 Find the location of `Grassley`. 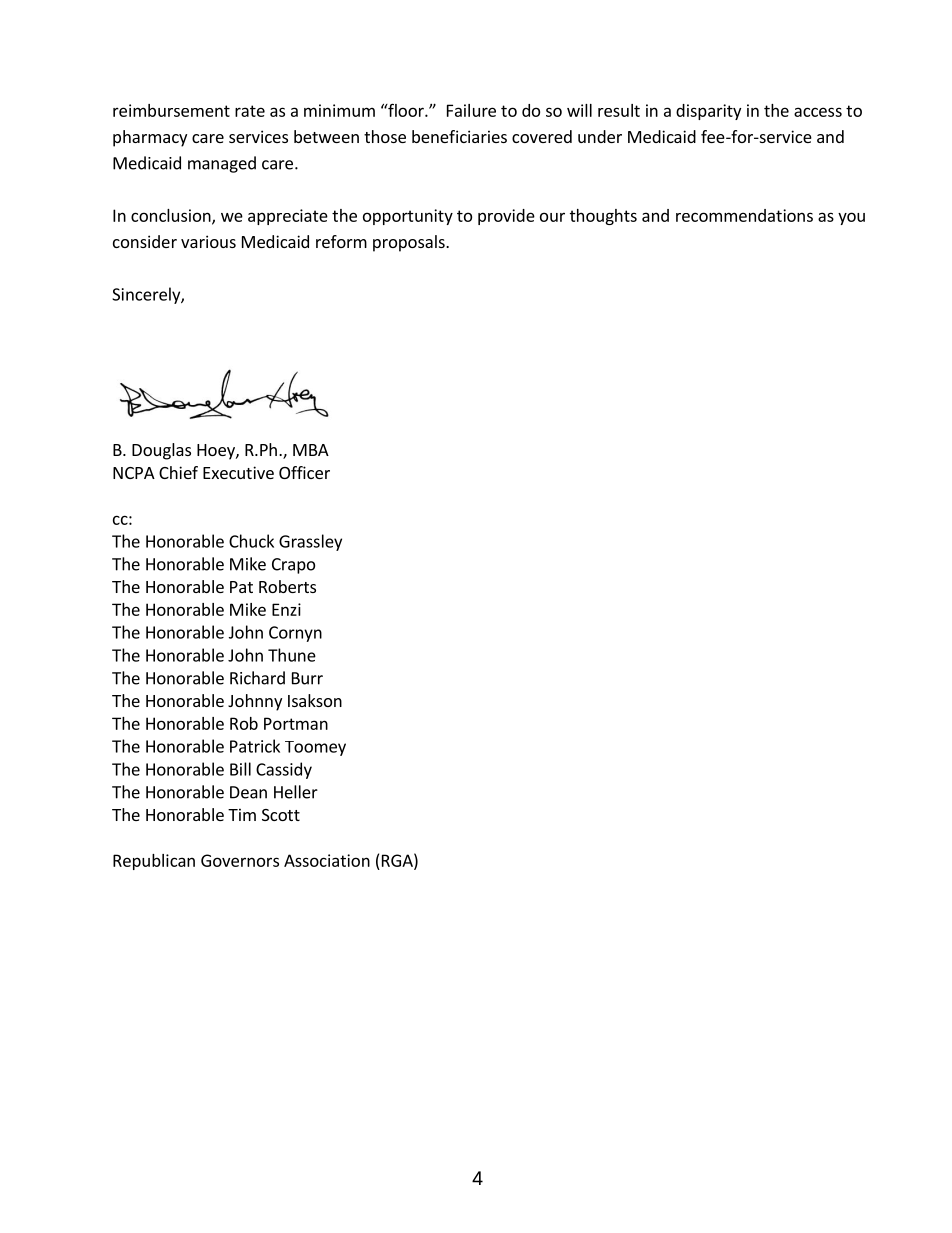

Grassley is located at coordinates (310, 542).
